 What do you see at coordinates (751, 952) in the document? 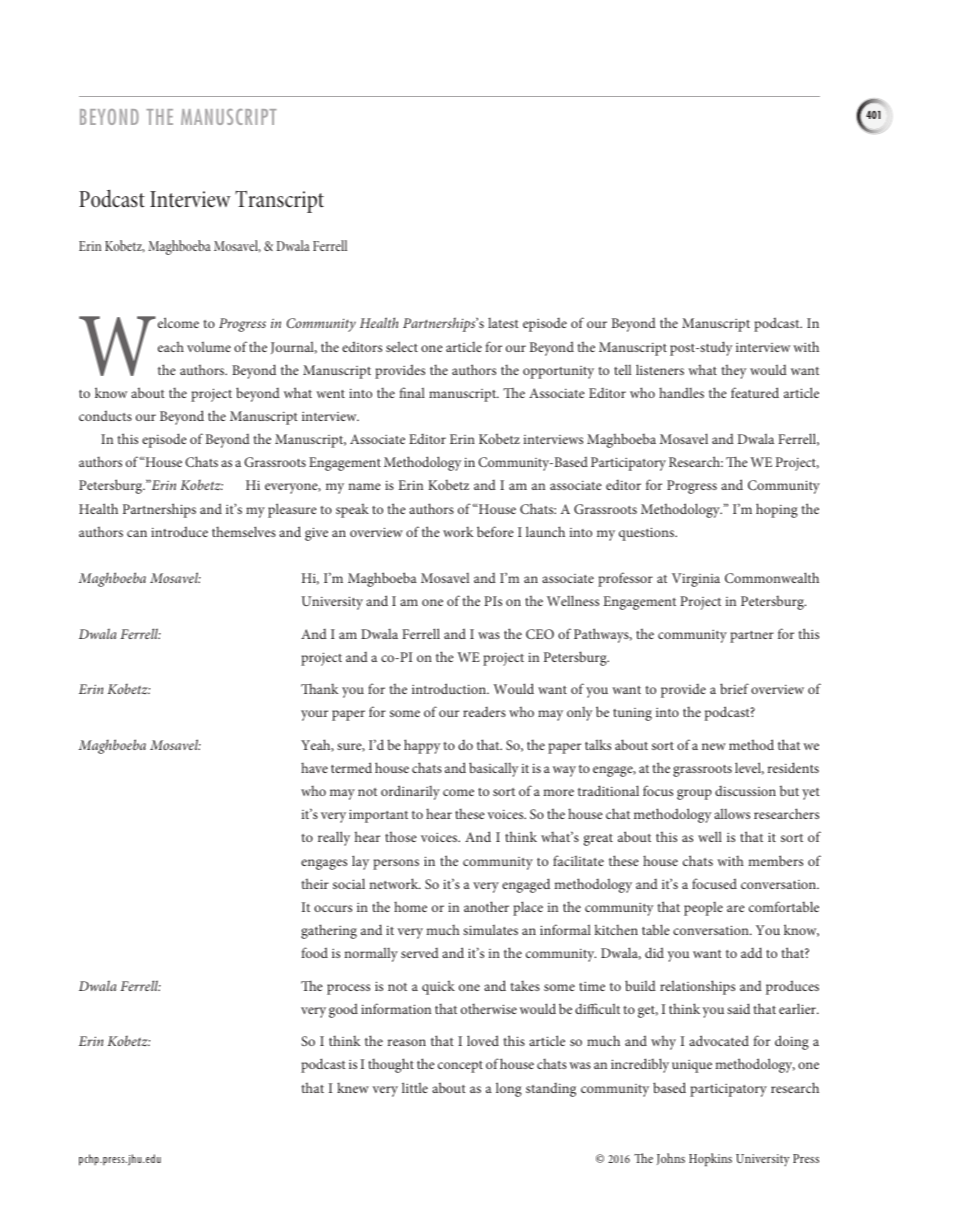
I see `add` at bounding box center [751, 952].
